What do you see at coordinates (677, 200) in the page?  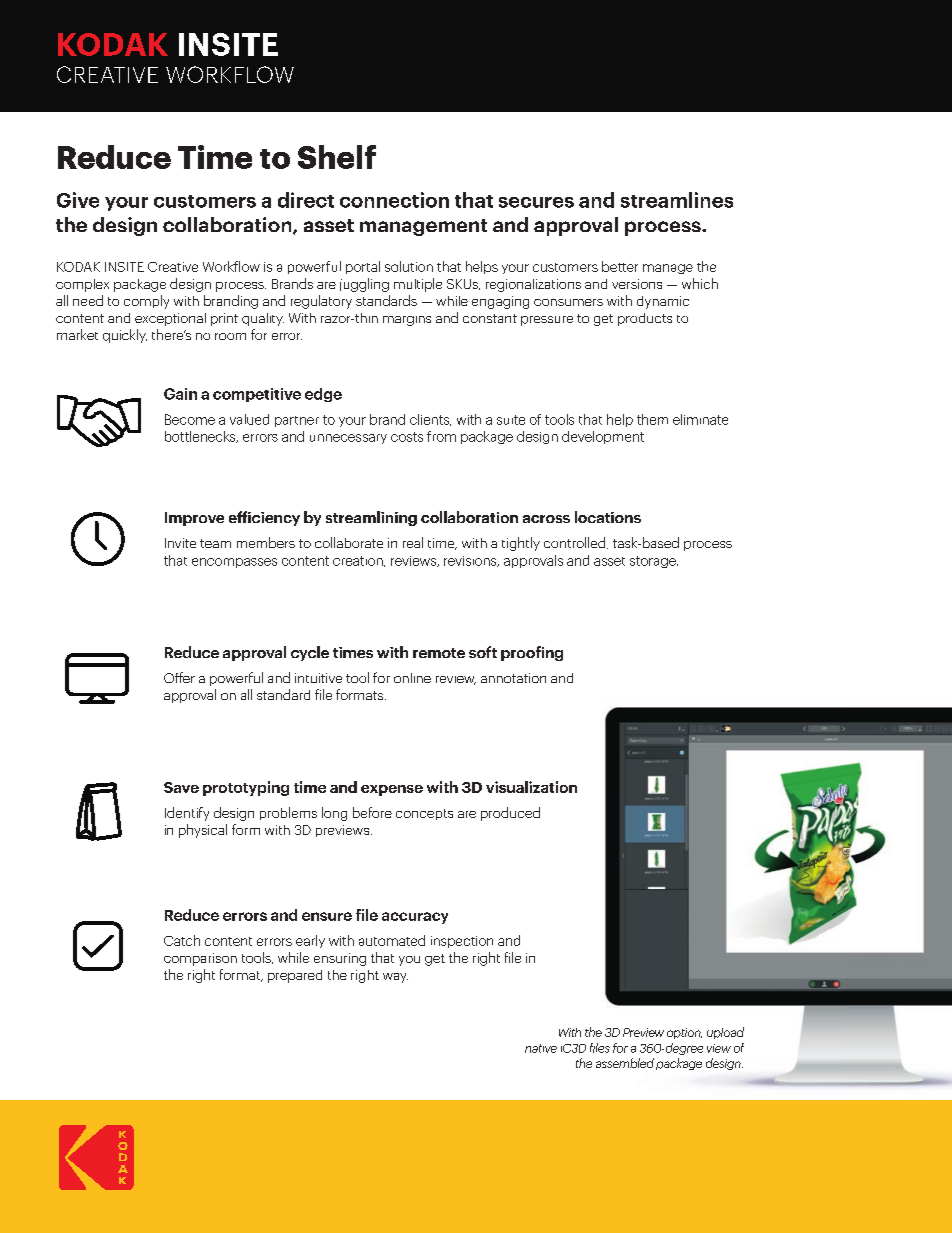 I see `streamlines` at bounding box center [677, 200].
